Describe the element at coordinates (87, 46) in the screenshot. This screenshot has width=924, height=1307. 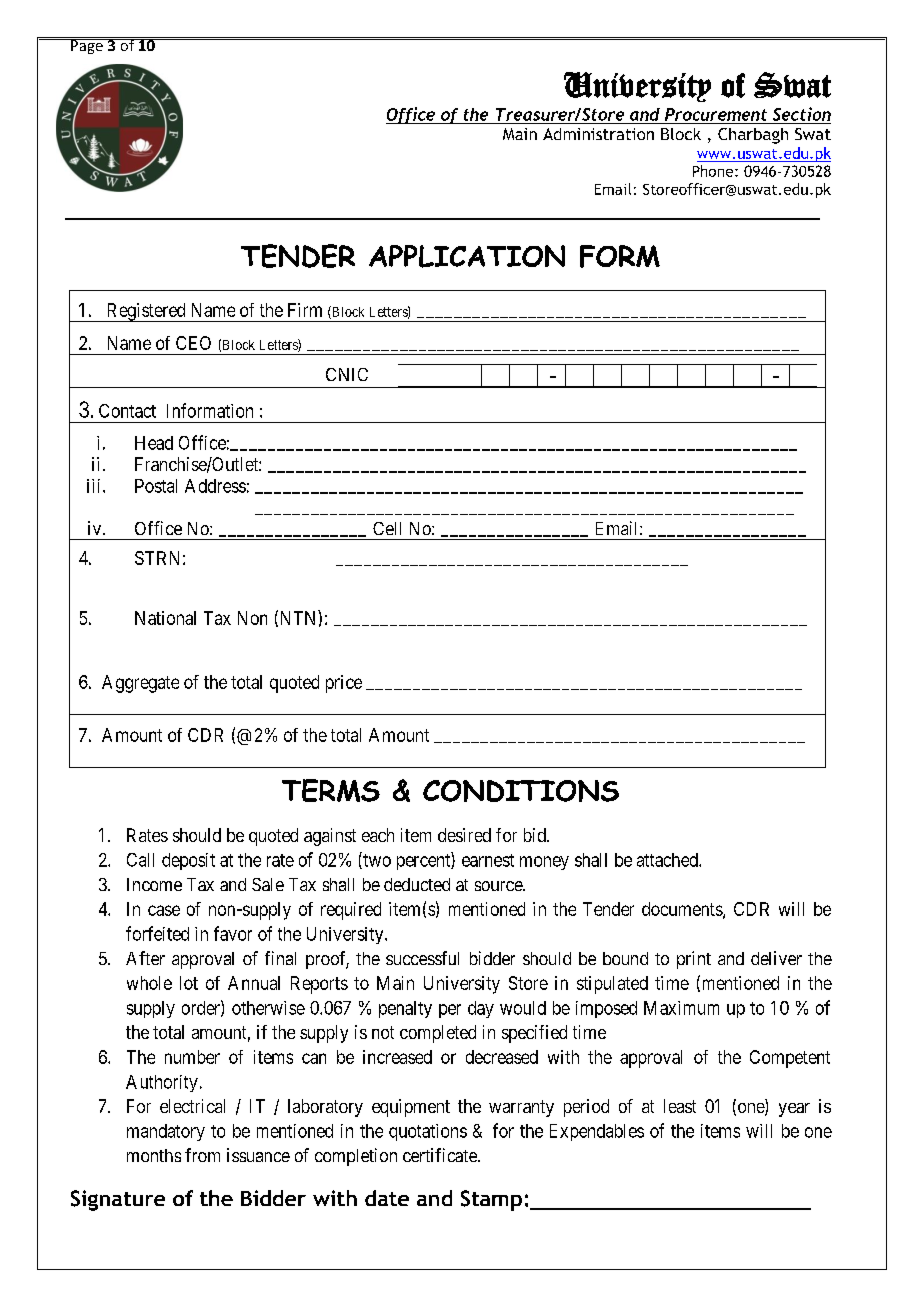
I see `Page` at that location.
